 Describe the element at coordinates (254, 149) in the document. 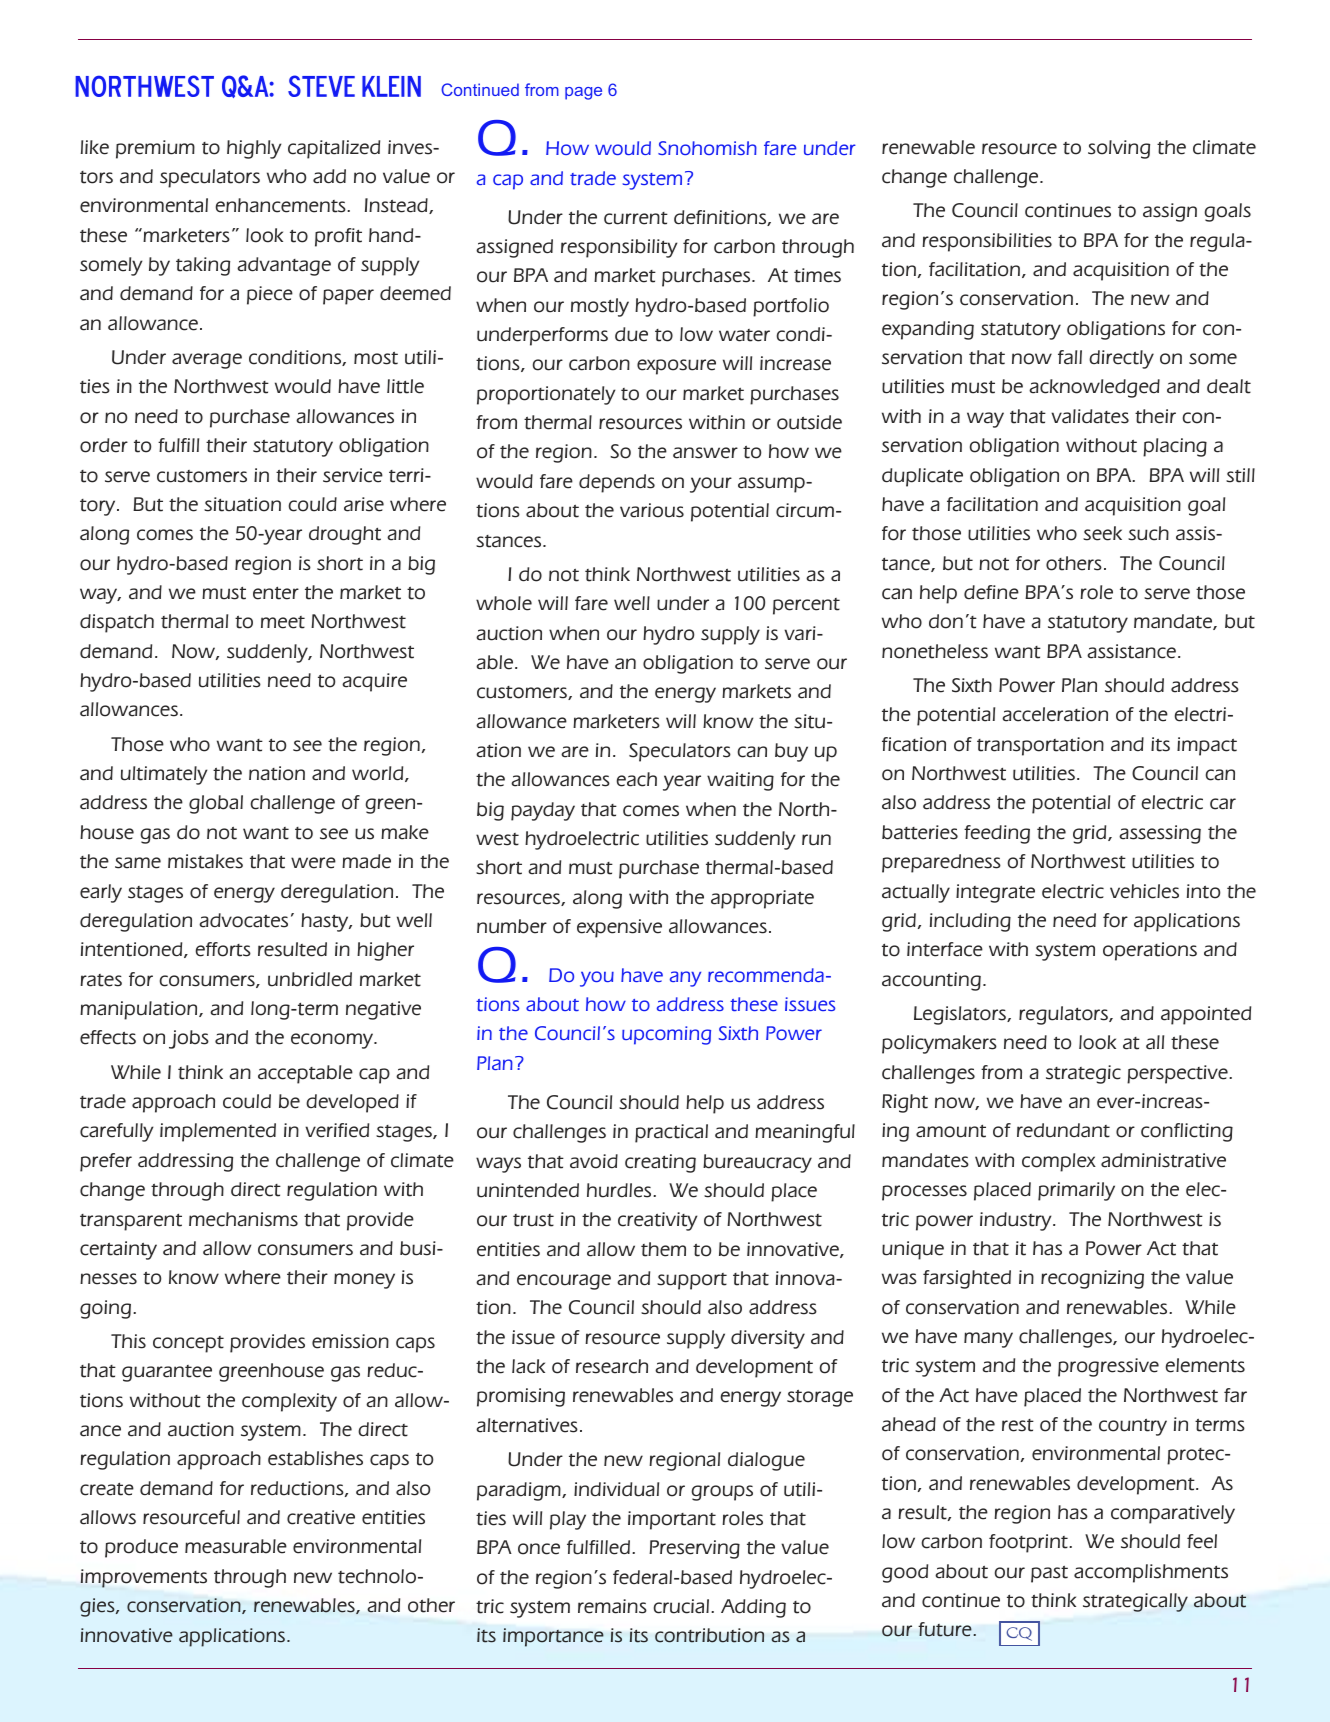

I see `highly` at that location.
